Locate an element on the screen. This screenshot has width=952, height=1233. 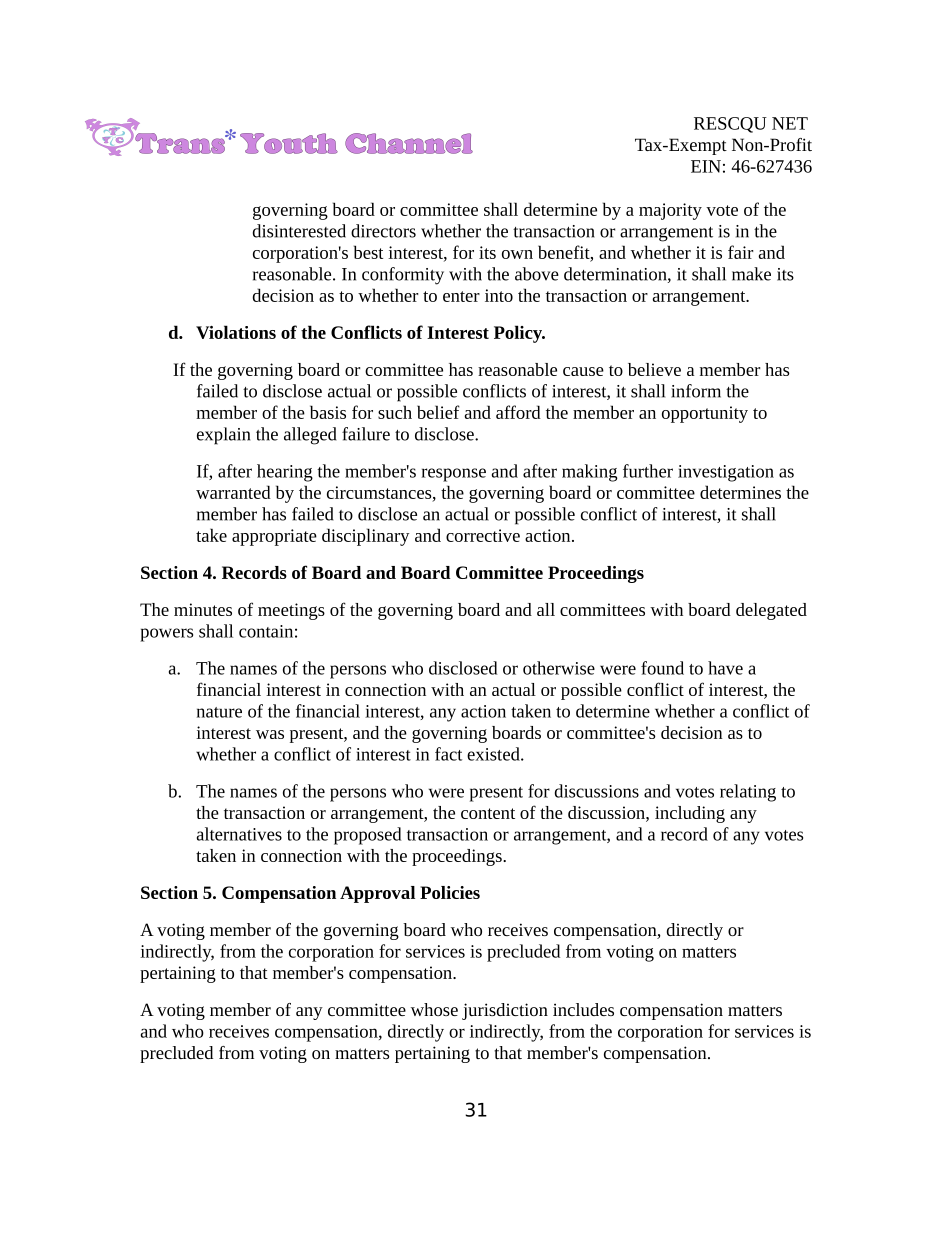
have is located at coordinates (725, 668).
